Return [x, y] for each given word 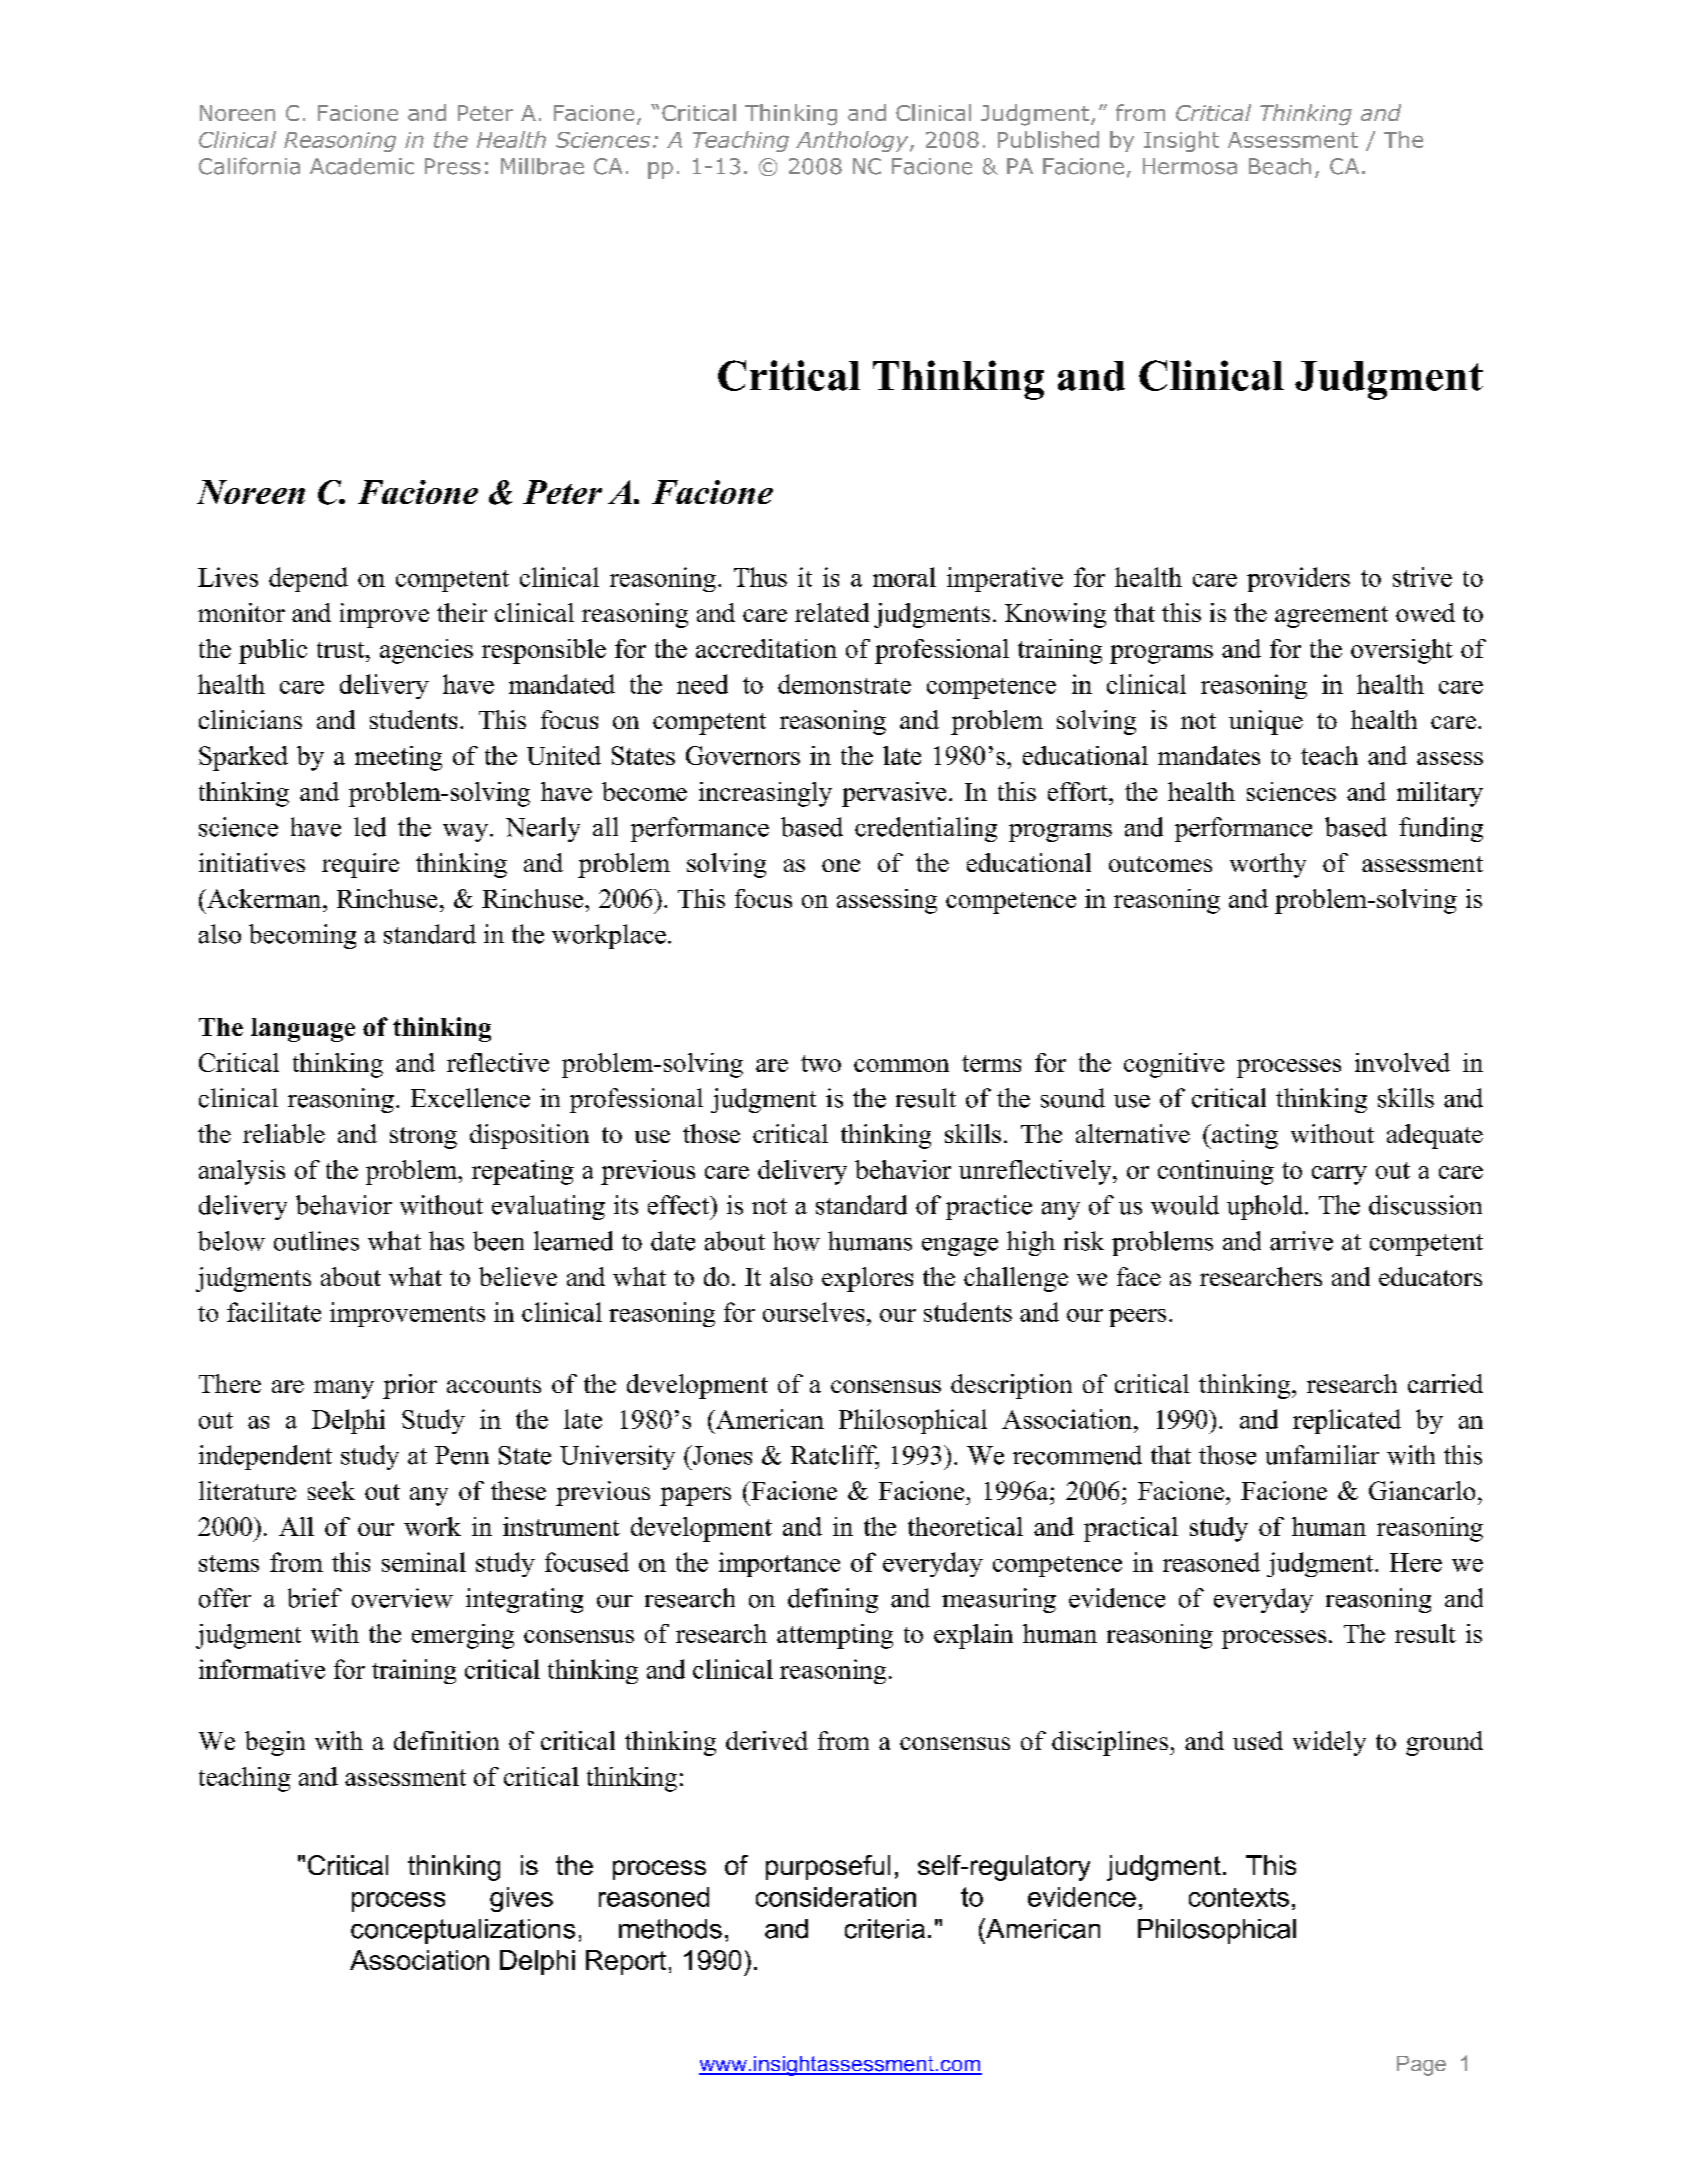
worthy [1268, 865]
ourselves [813, 1312]
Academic [362, 166]
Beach [1280, 166]
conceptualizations [463, 1931]
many [344, 1389]
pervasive [894, 794]
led [370, 827]
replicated [1347, 1421]
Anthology [853, 141]
